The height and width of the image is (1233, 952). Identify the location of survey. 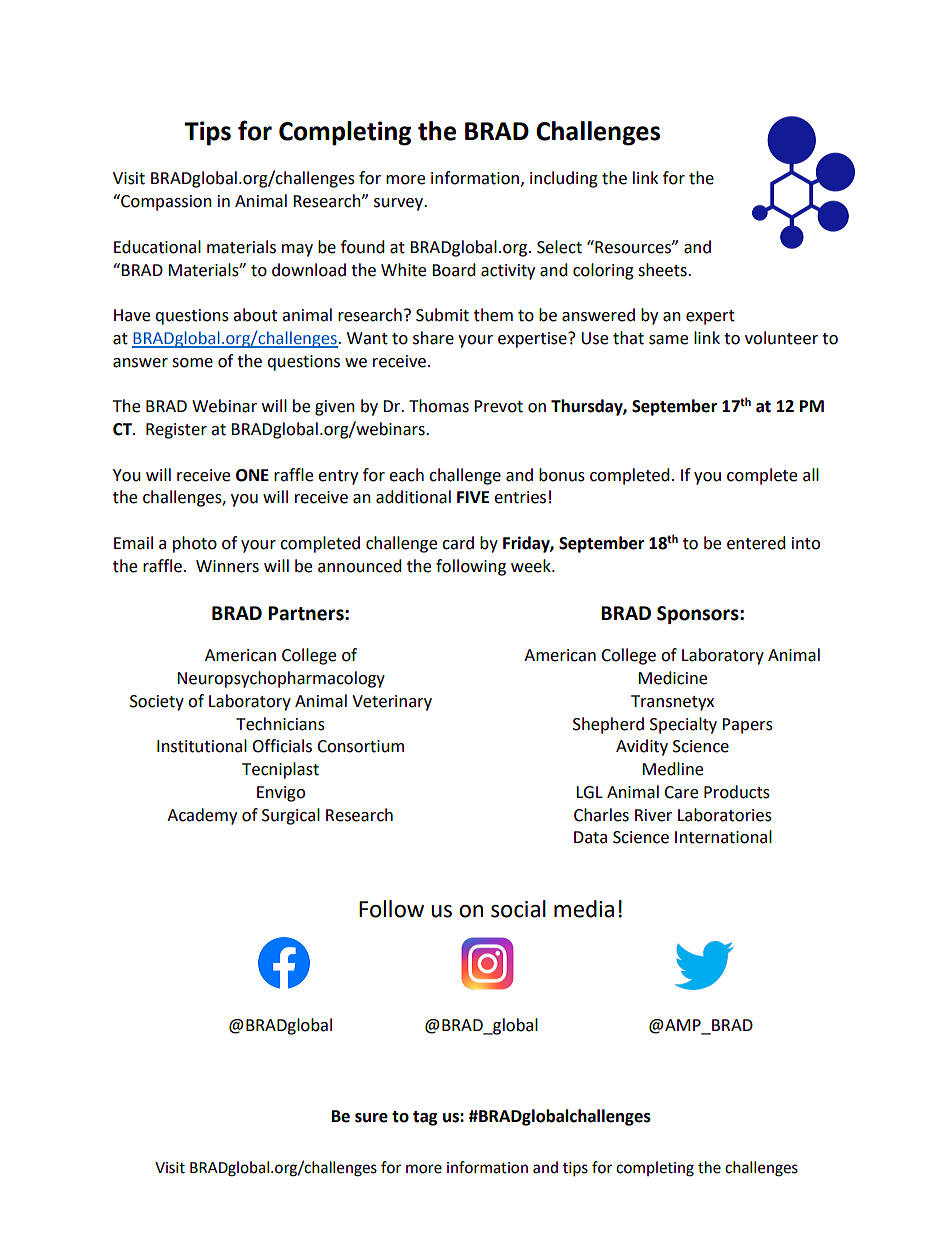
(400, 204).
